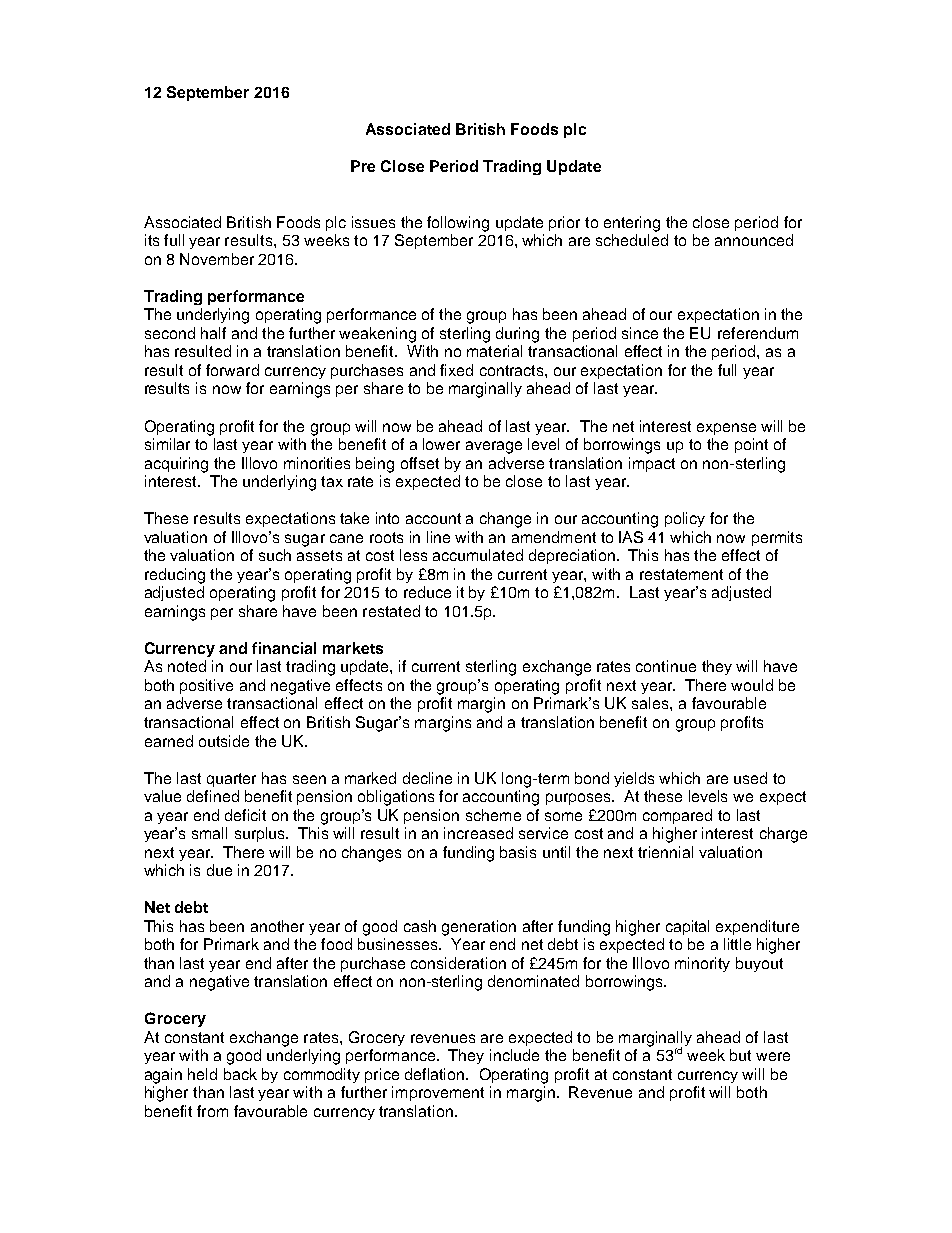  Describe the element at coordinates (217, 259) in the page. I see `November` at that location.
